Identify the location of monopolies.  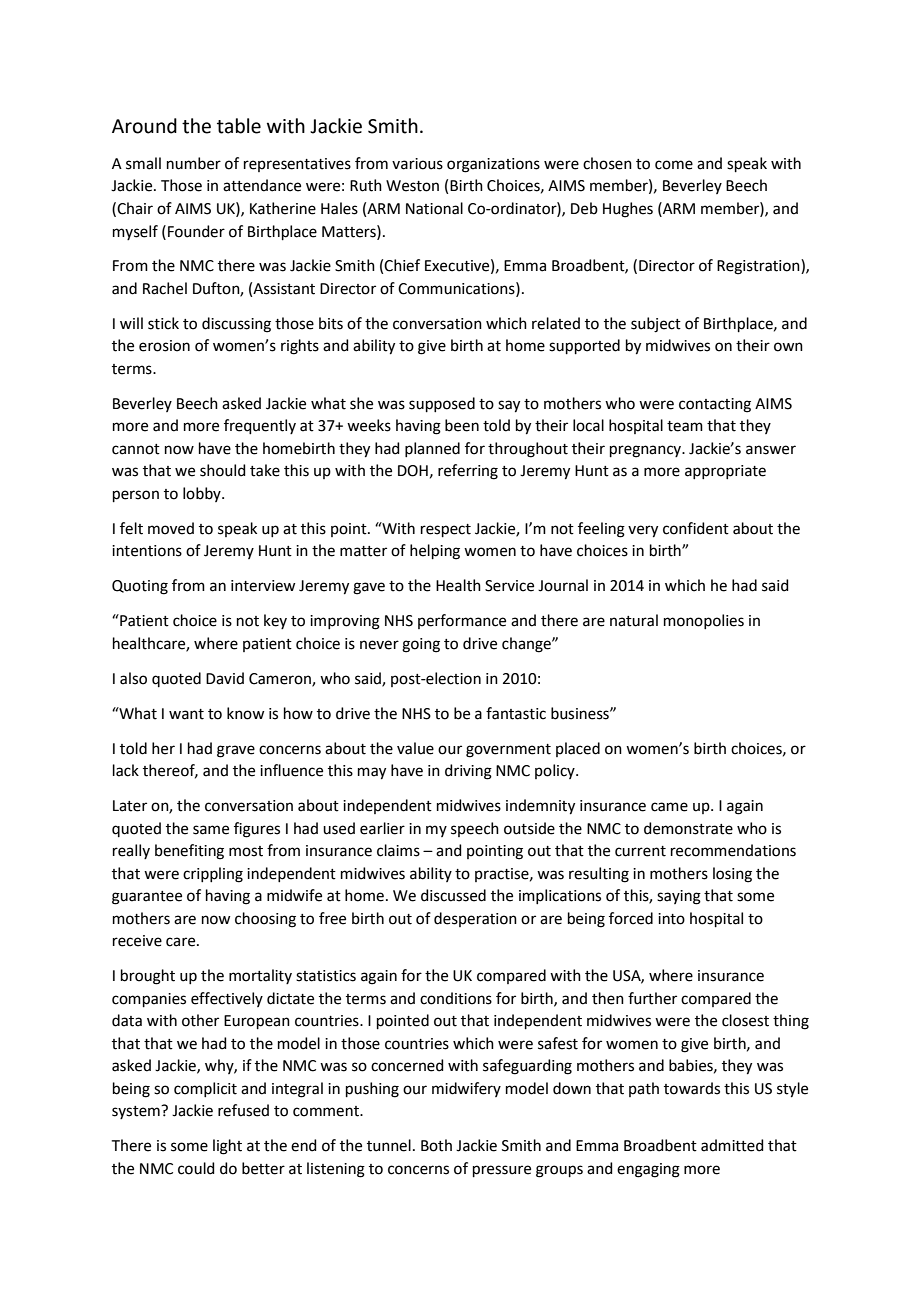
(704, 621).
